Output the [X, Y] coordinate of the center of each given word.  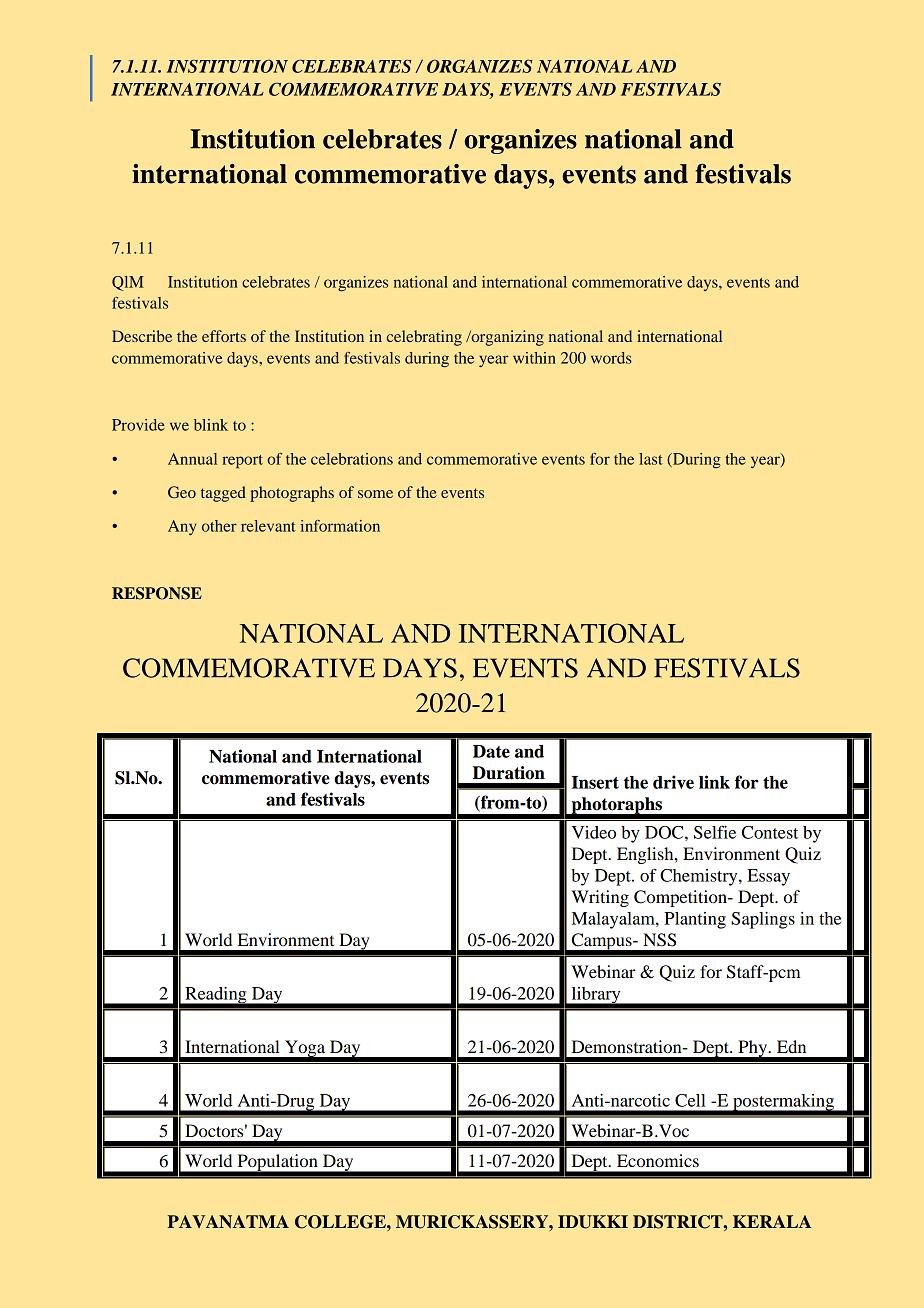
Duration [509, 773]
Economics [658, 1160]
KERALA [772, 1221]
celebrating [424, 338]
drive [673, 782]
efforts [224, 336]
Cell [690, 1100]
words [611, 358]
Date [491, 751]
